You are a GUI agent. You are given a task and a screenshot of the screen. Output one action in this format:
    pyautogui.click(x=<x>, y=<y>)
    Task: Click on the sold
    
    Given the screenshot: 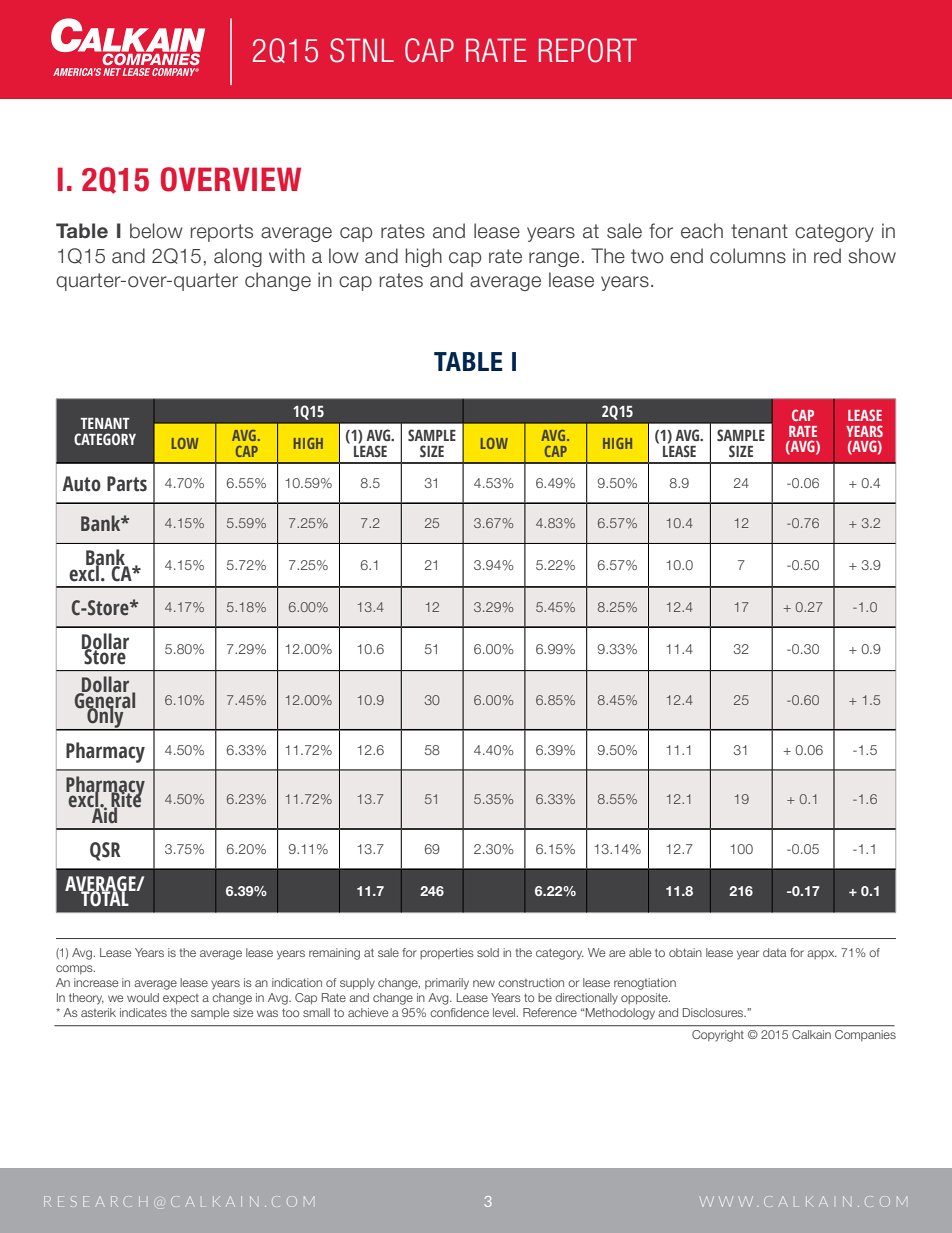 What is the action you would take?
    pyautogui.click(x=488, y=952)
